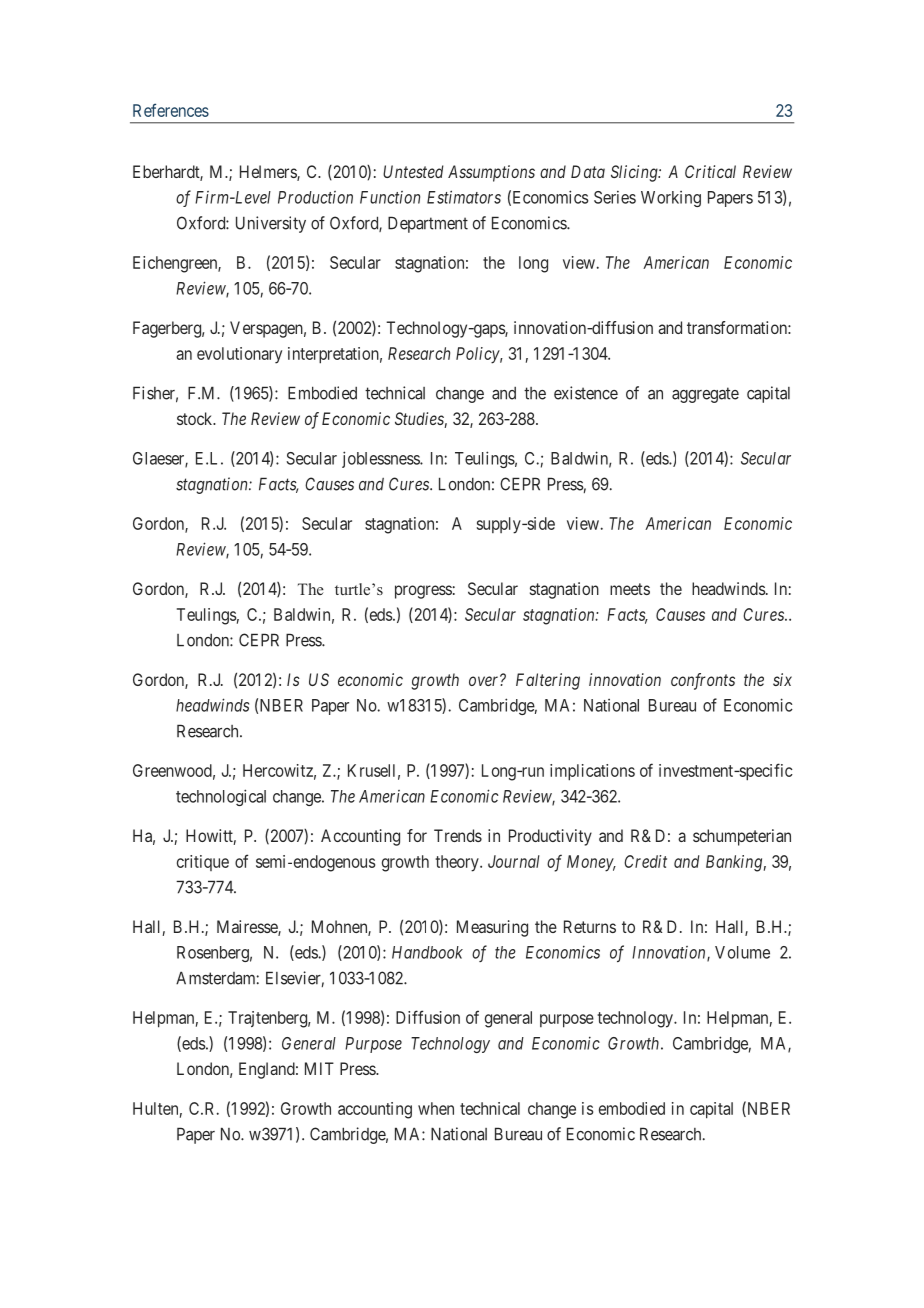  Describe the element at coordinates (586, 393) in the page. I see `existence` at that location.
